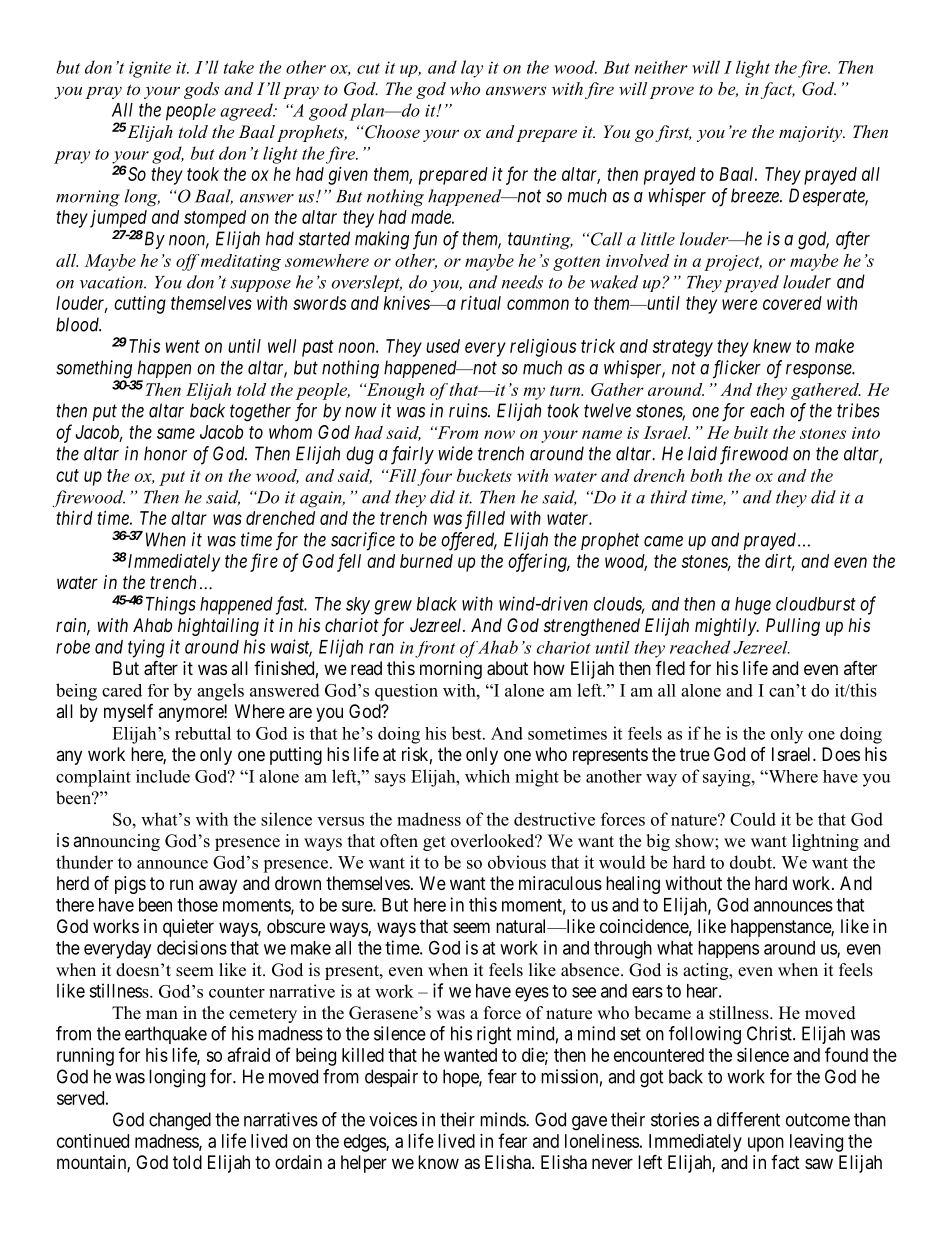 This image has height=1233, width=952. I want to click on gods, so click(201, 90).
